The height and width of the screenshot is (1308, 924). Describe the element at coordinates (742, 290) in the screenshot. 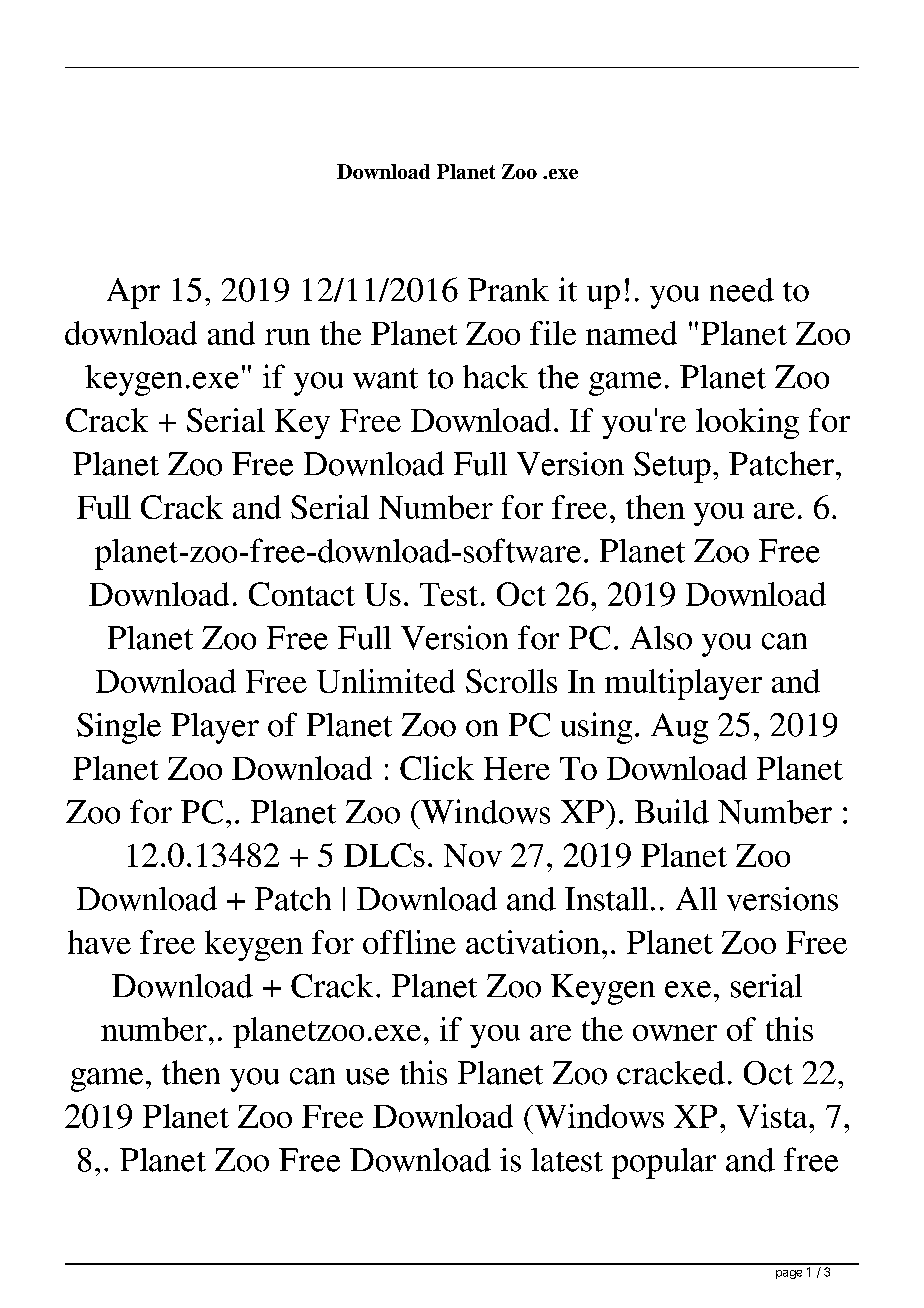

I see `need` at that location.
